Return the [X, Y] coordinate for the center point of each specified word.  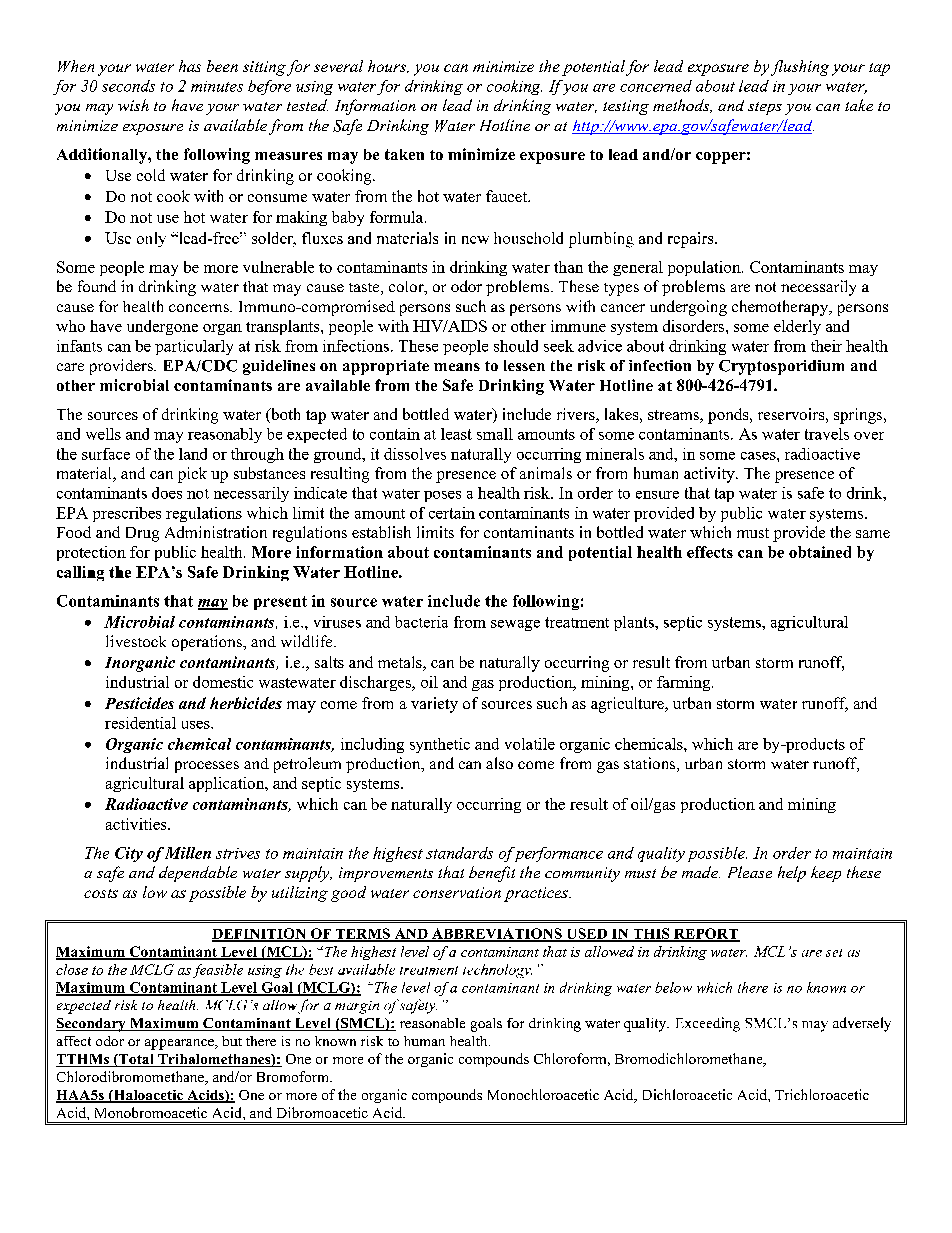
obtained [820, 552]
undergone [162, 327]
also [499, 763]
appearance [180, 1044]
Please [750, 872]
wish [133, 105]
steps [765, 108]
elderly [797, 327]
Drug [142, 534]
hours [388, 66]
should [516, 346]
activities [137, 824]
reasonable [432, 1023]
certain [452, 513]
